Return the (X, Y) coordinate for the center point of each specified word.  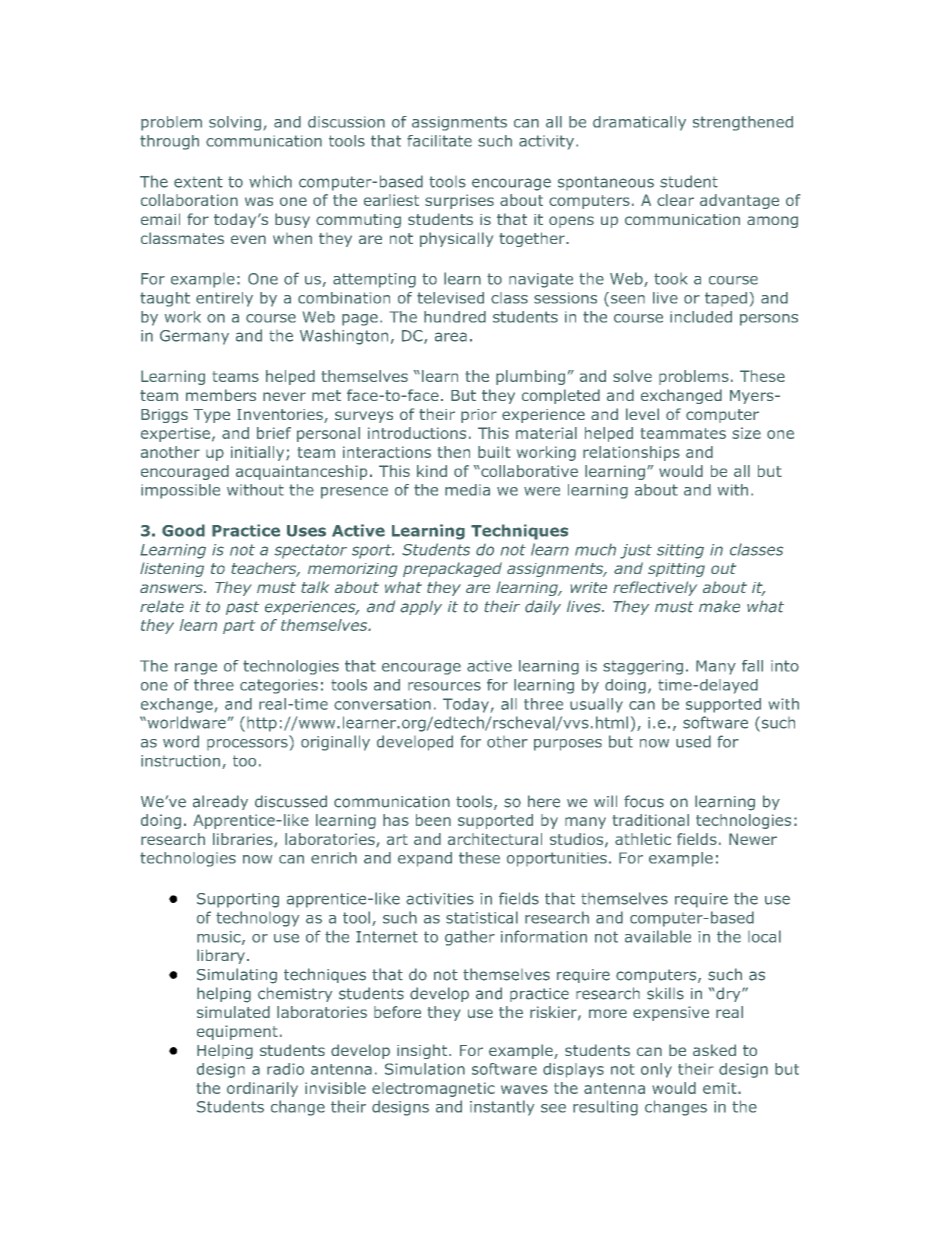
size (746, 433)
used (693, 741)
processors (247, 744)
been (433, 820)
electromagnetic (433, 1089)
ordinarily (262, 1089)
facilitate (439, 141)
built (494, 452)
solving (235, 123)
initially (259, 453)
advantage (739, 201)
